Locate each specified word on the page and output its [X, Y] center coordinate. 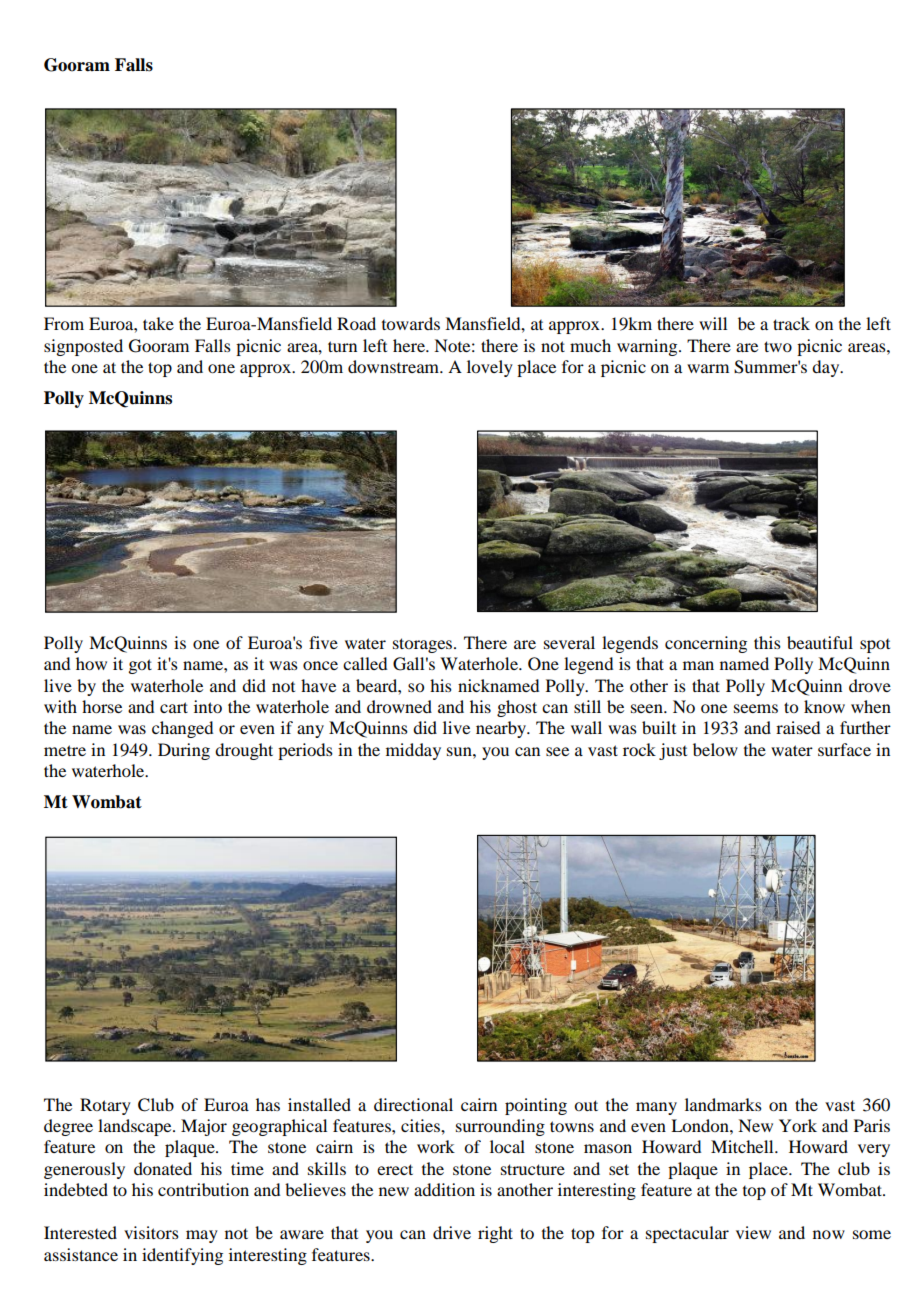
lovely [490, 368]
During [184, 751]
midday [413, 751]
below [715, 749]
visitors [151, 1232]
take [158, 323]
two [778, 346]
